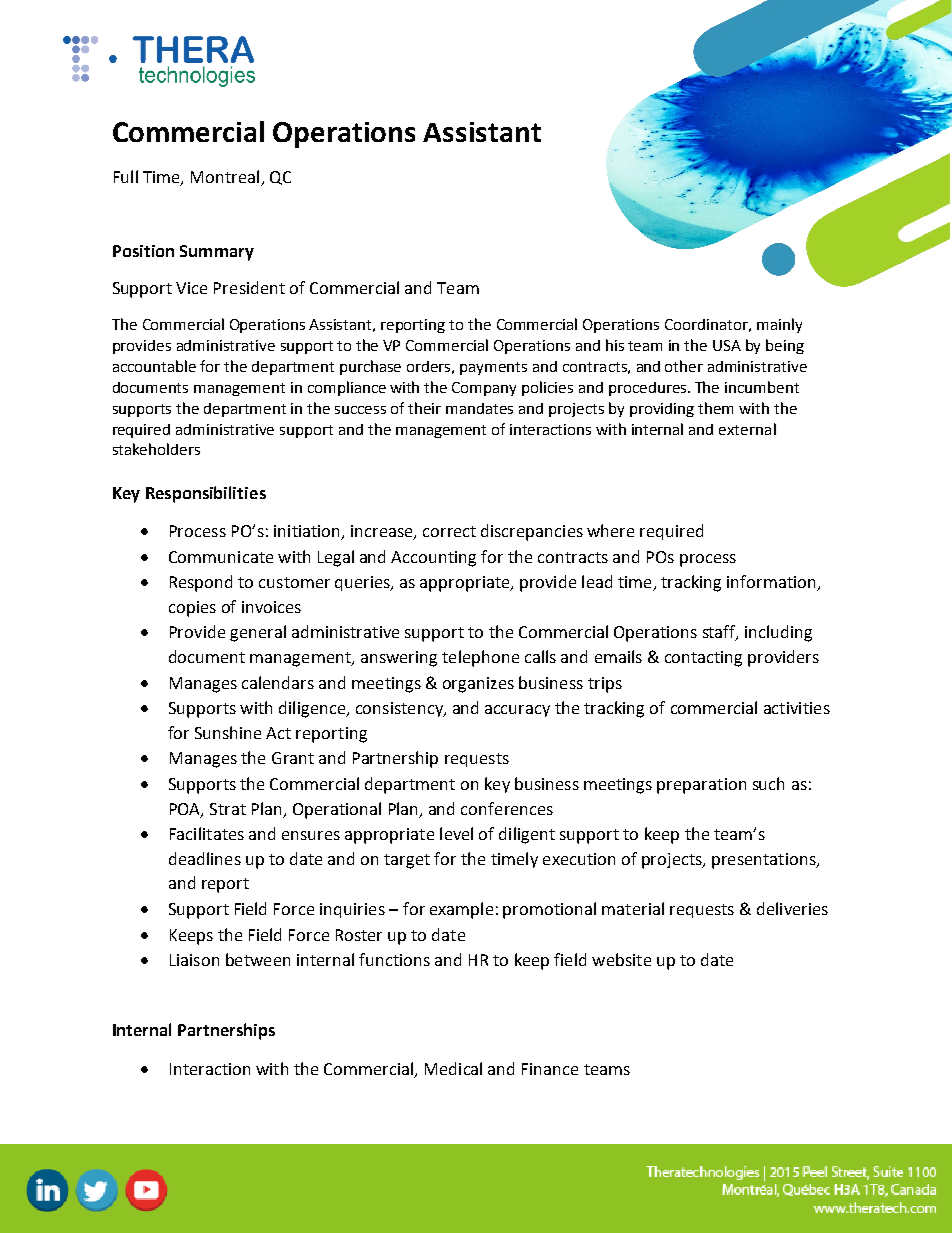 This page has height=1233, width=952. Describe the element at coordinates (226, 178) in the page. I see `Montreal` at that location.
